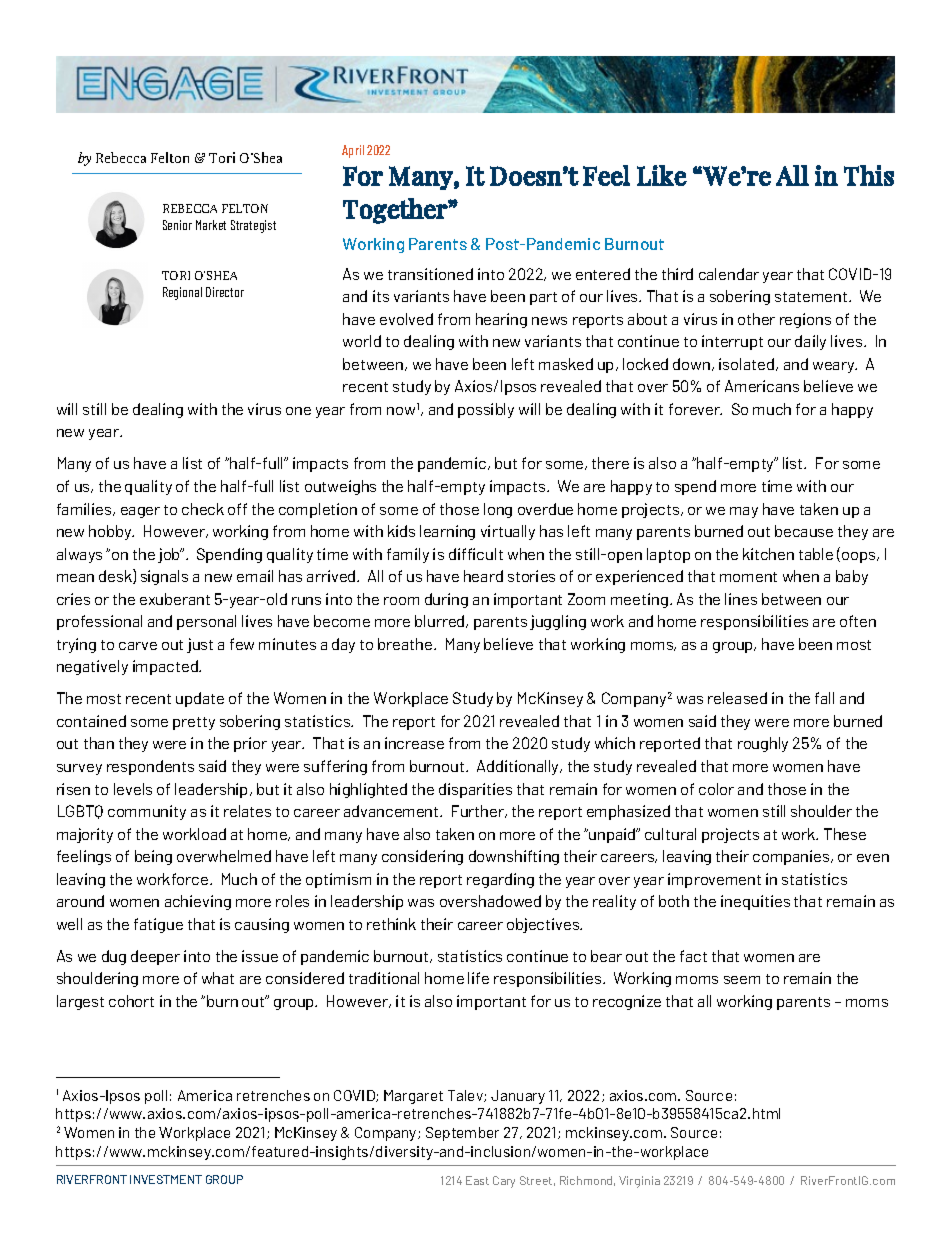 The height and width of the page is (1233, 952). What do you see at coordinates (396, 211) in the page?
I see `Together` at bounding box center [396, 211].
